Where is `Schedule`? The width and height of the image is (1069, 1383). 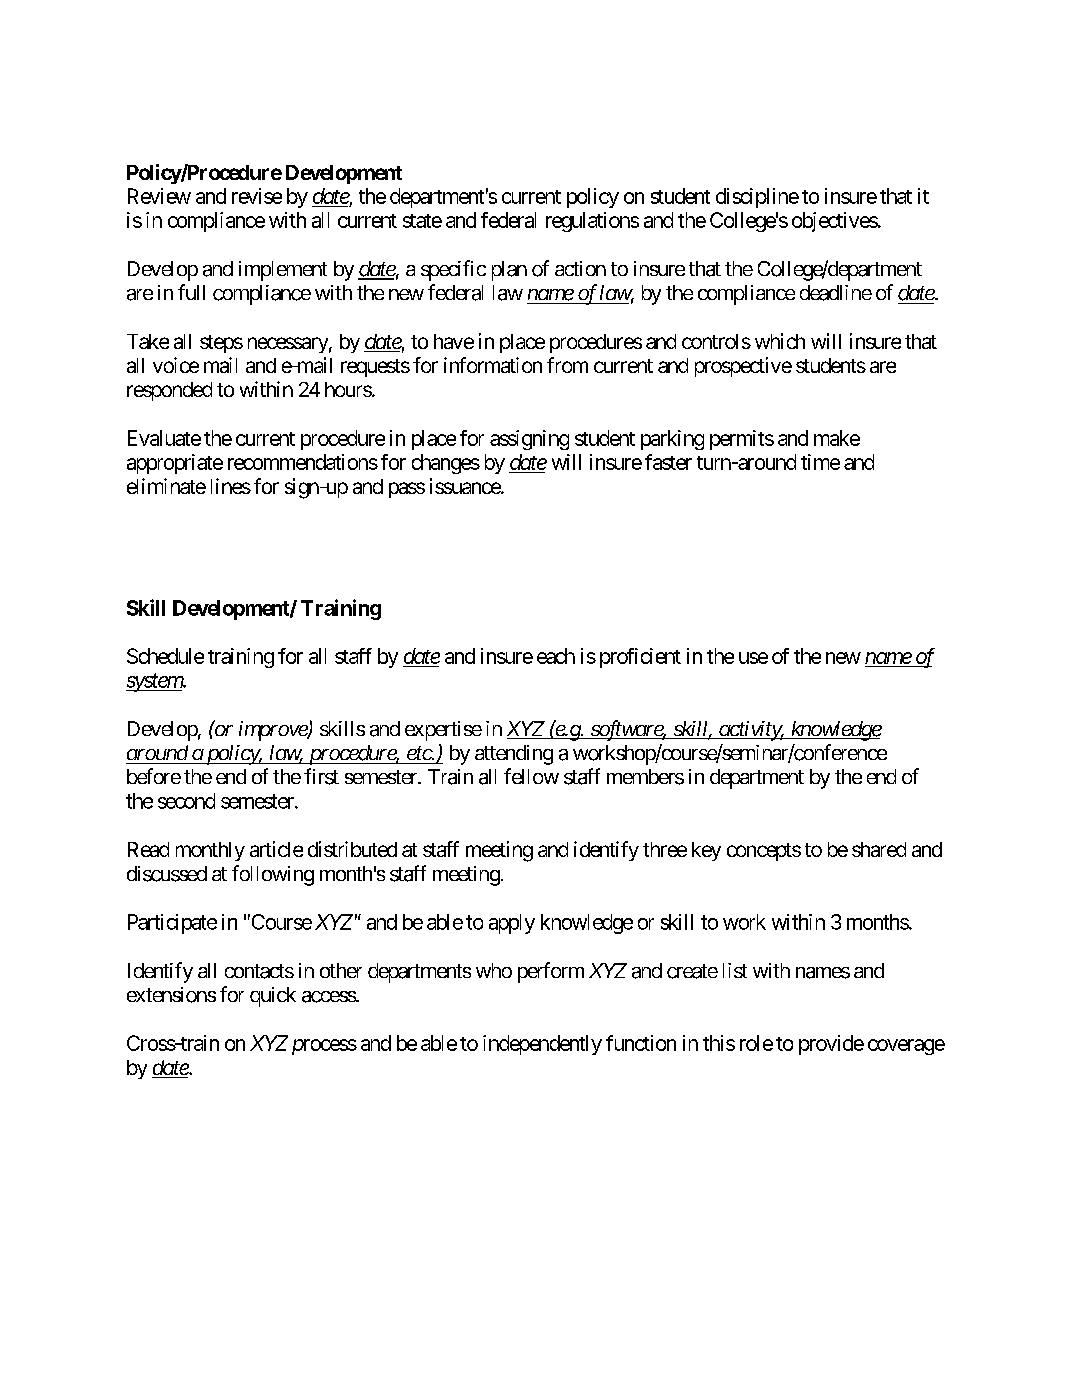
Schedule is located at coordinates (165, 656).
